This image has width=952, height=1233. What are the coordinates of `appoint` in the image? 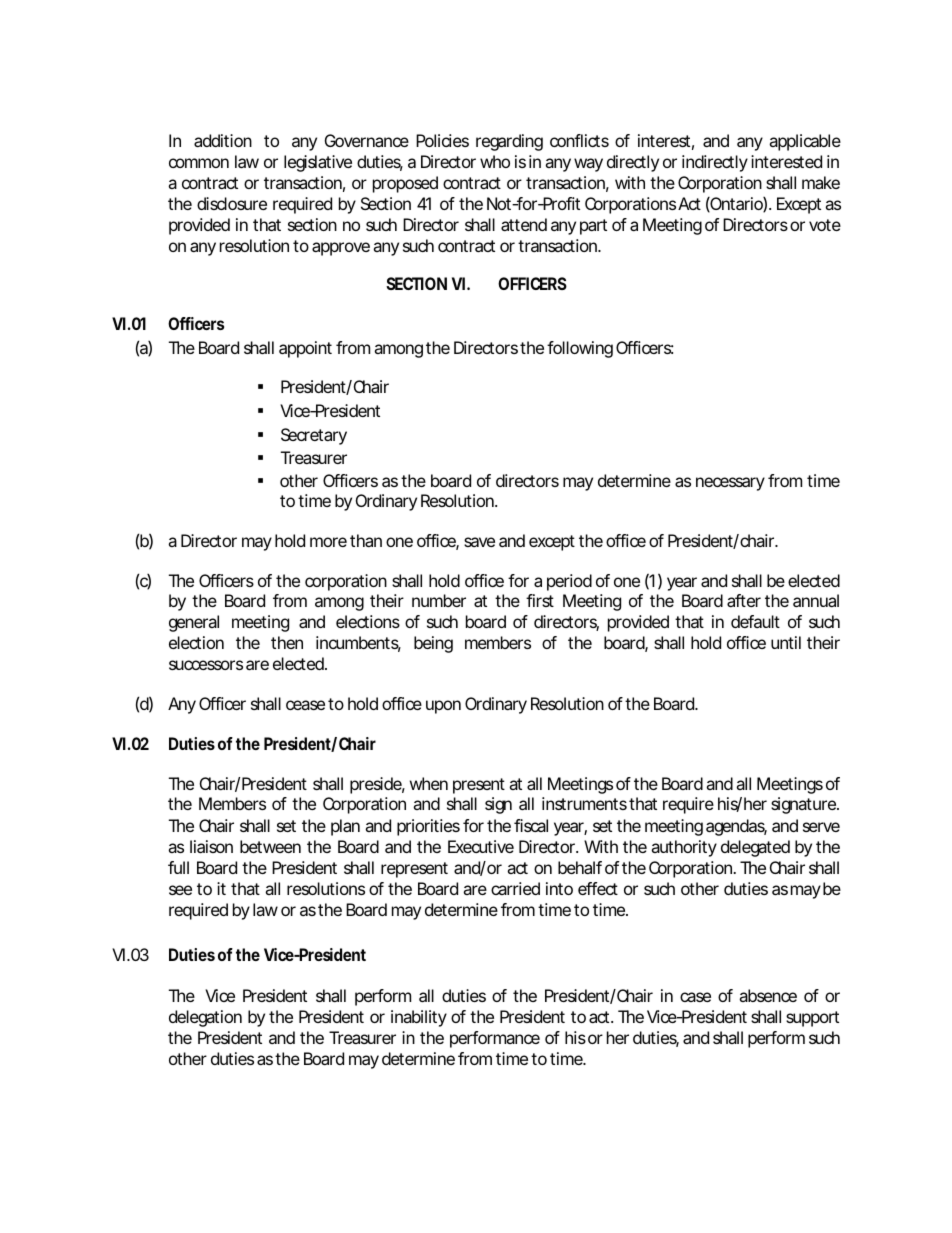 It's located at (305, 349).
